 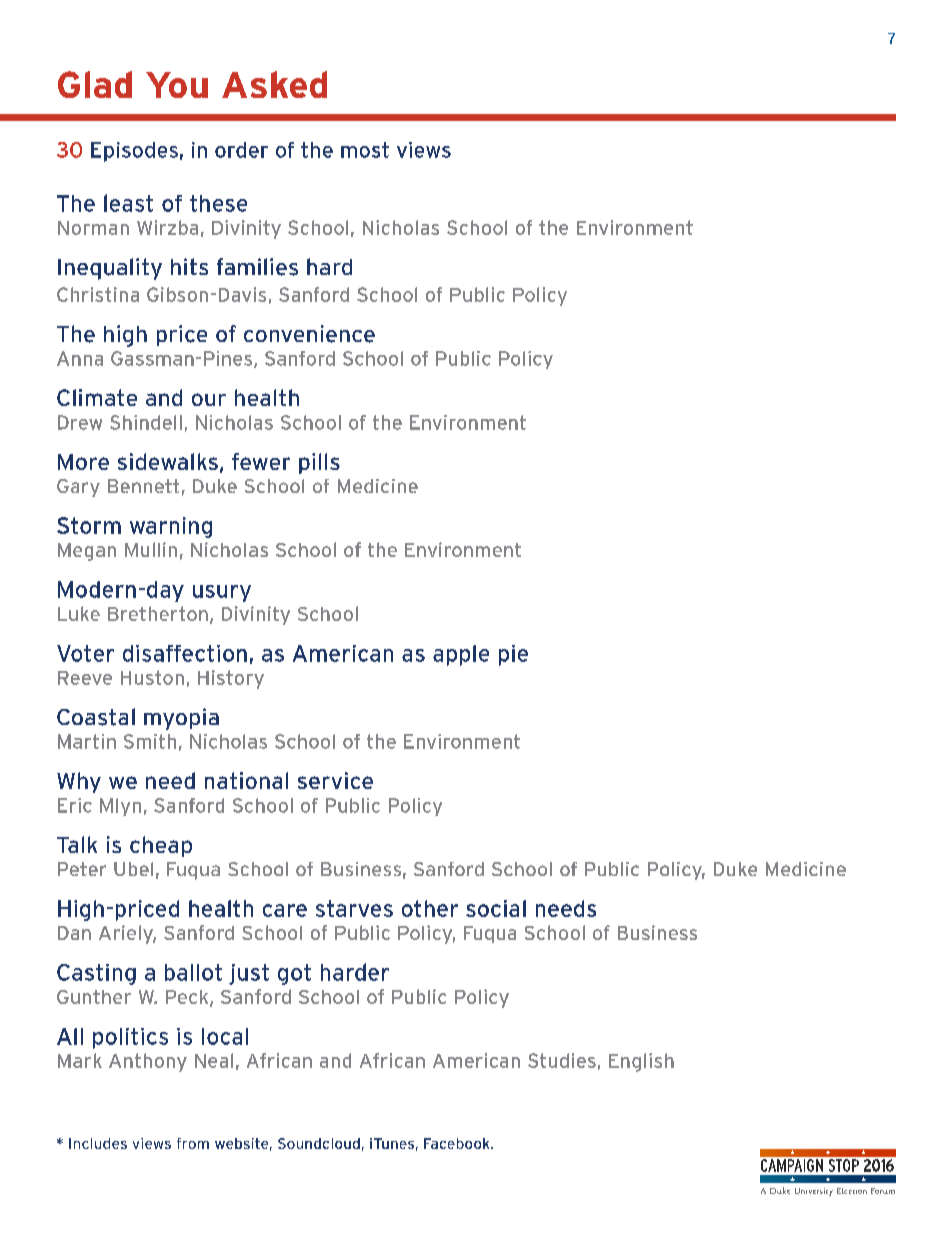 I want to click on cheap, so click(x=161, y=846).
